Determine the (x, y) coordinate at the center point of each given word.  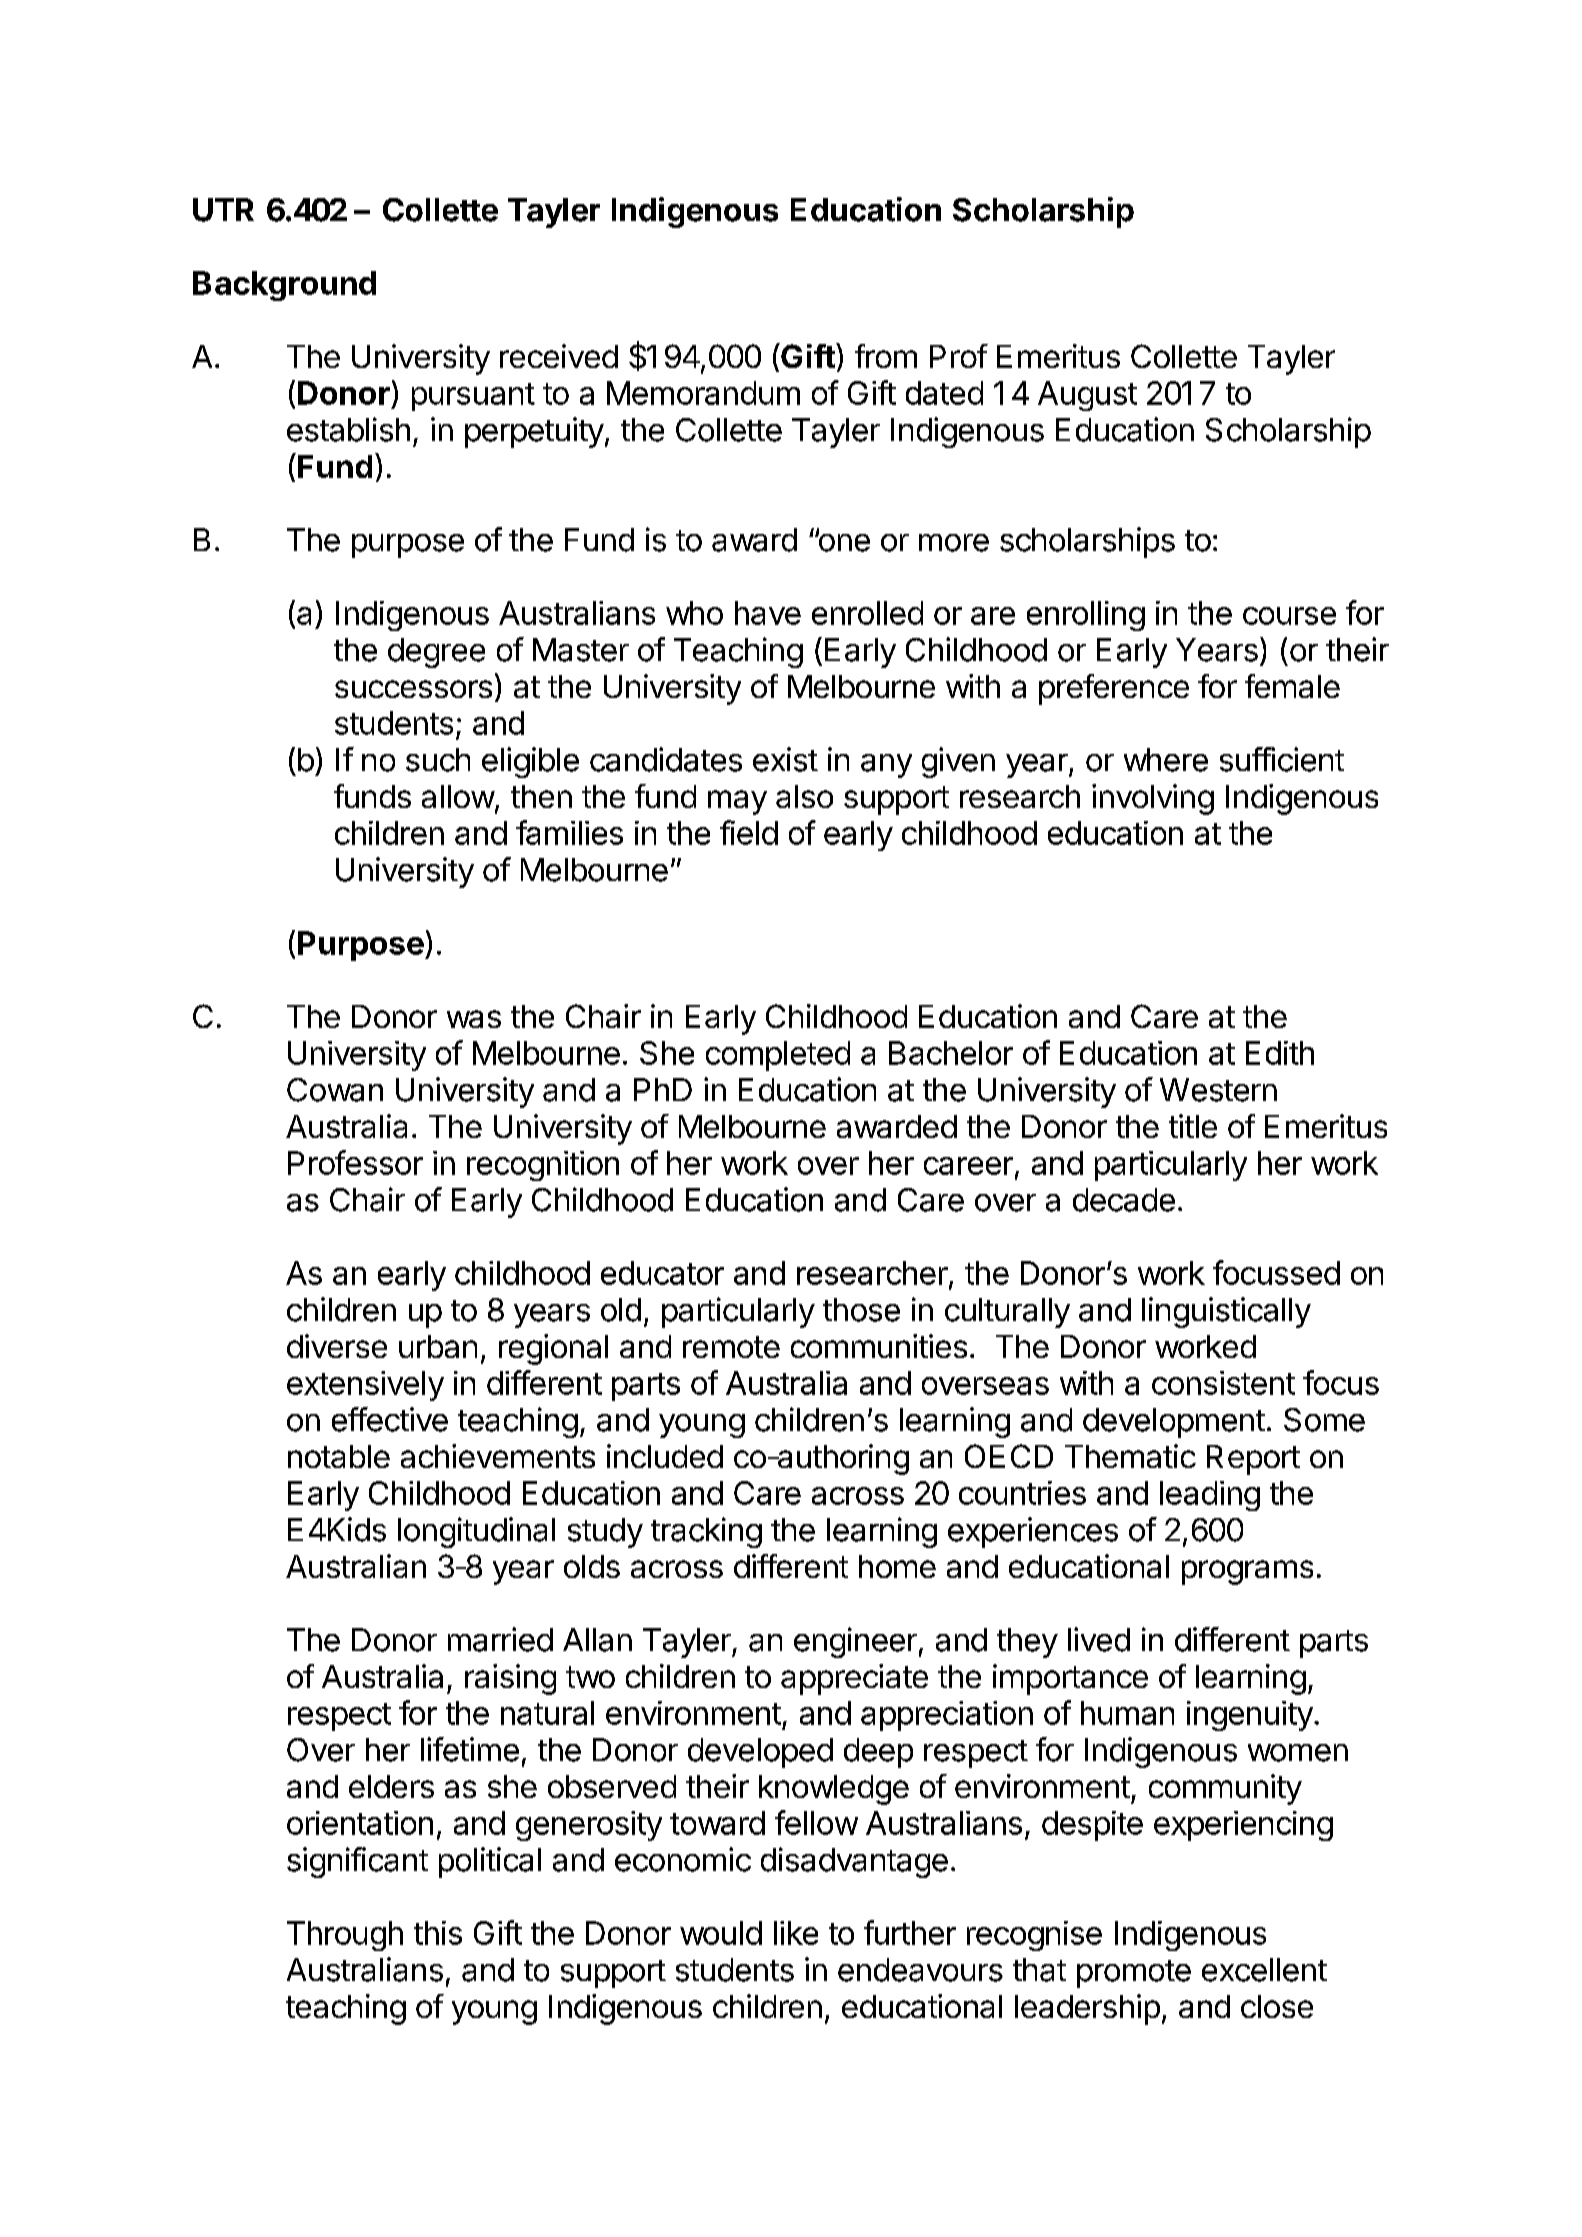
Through (345, 1936)
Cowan (335, 1090)
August (1087, 396)
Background (284, 286)
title (1193, 1126)
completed (778, 1056)
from (886, 356)
